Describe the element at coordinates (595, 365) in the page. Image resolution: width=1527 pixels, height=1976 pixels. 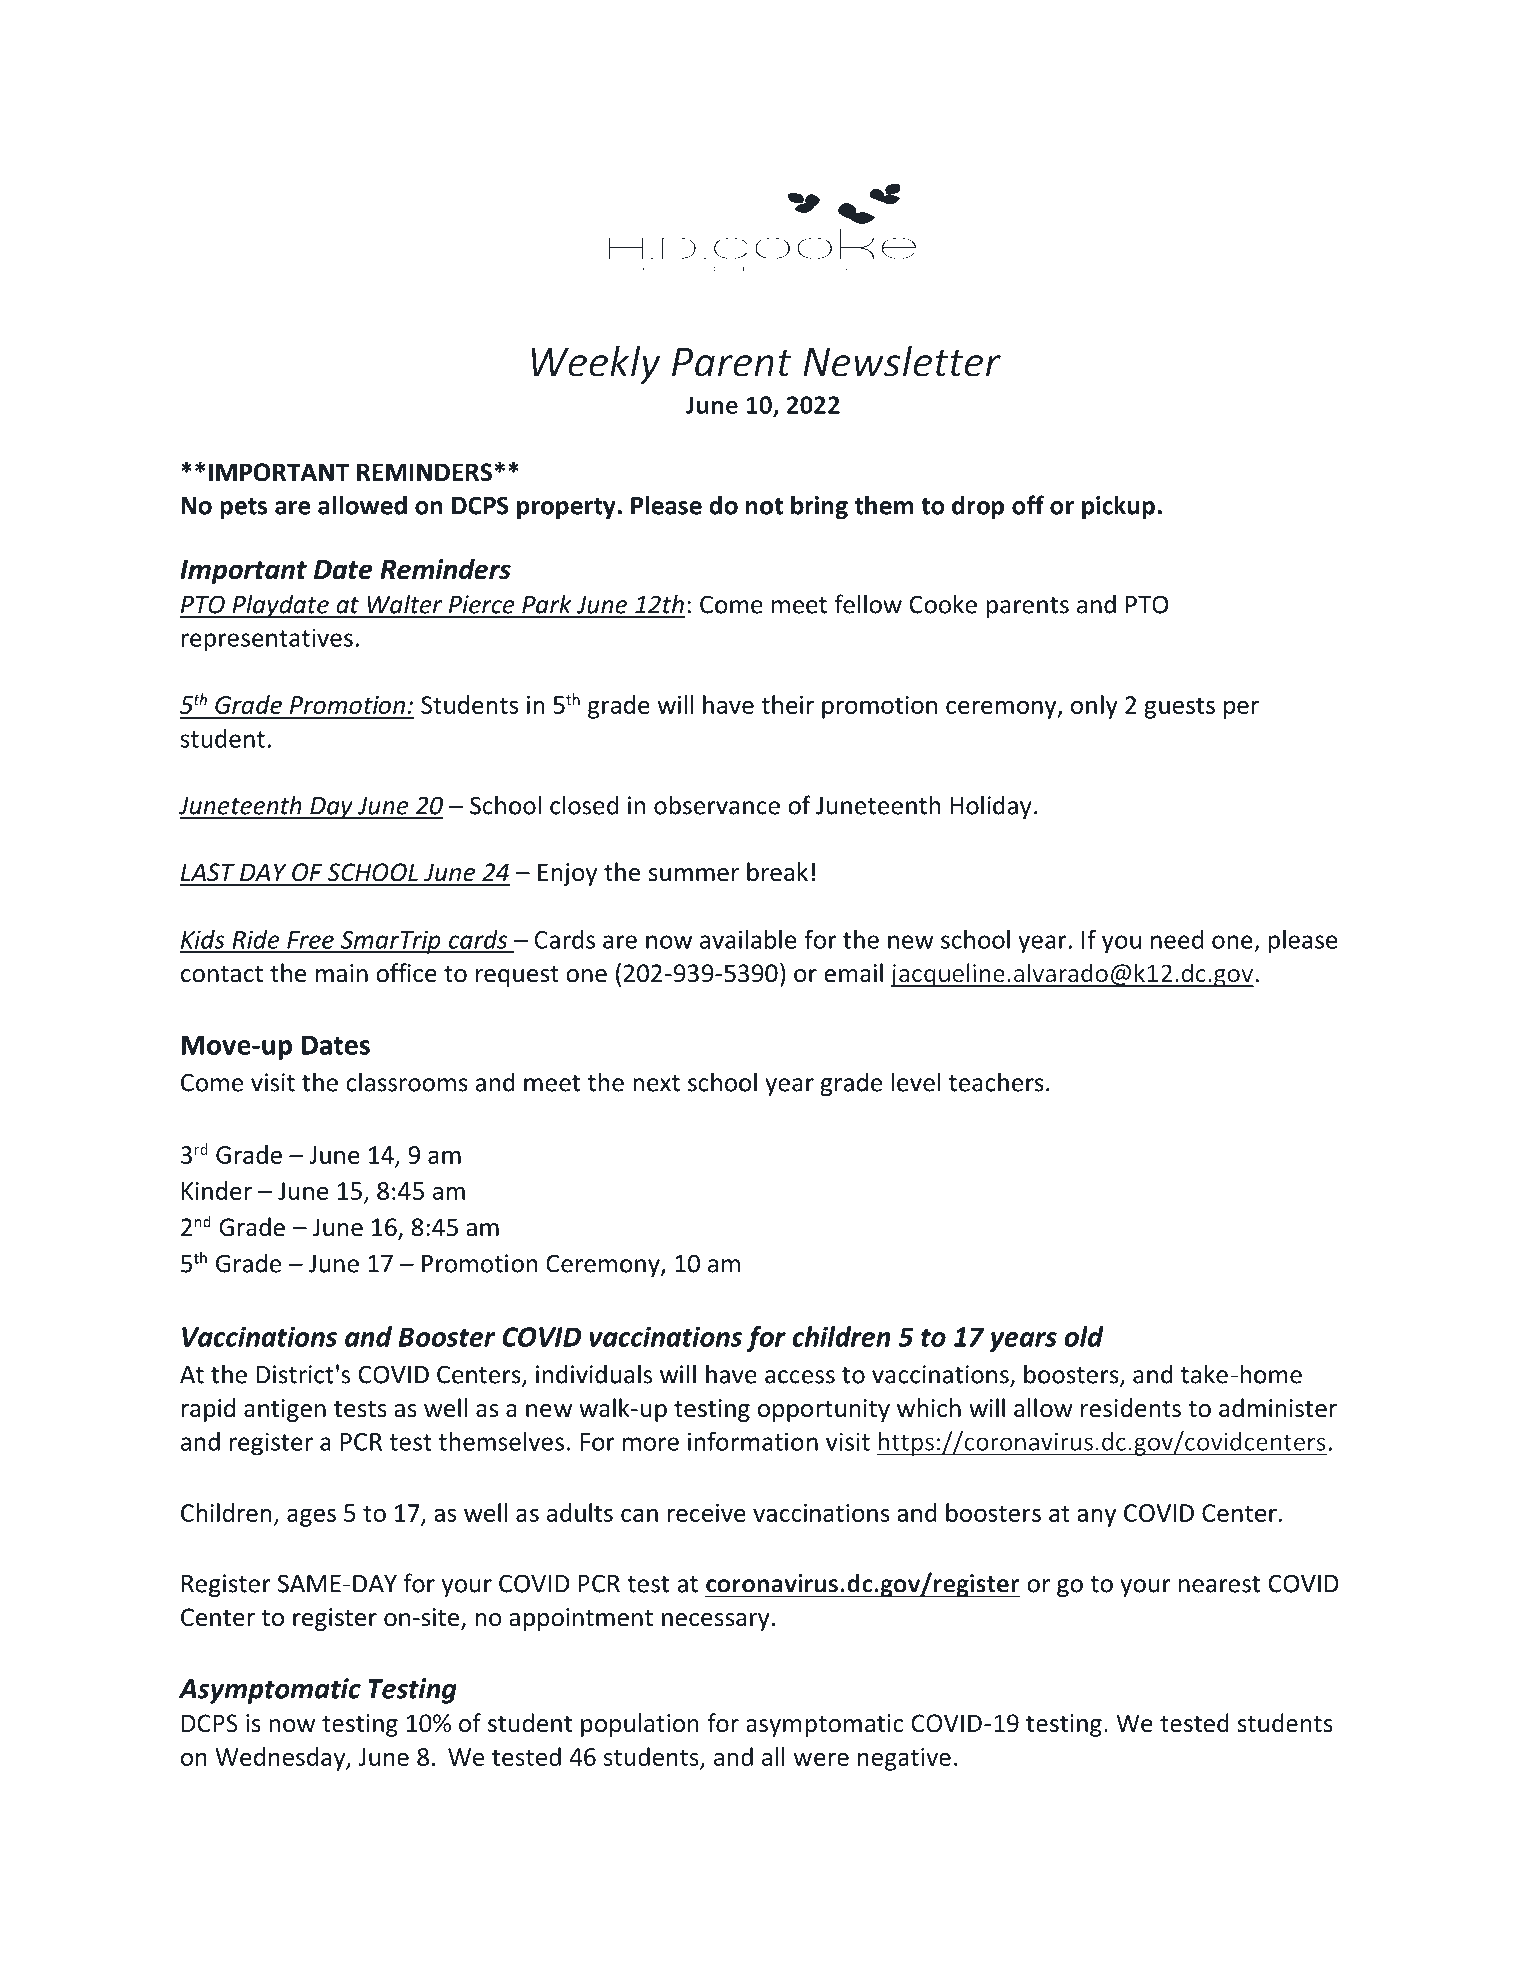
I see `Weekly` at that location.
